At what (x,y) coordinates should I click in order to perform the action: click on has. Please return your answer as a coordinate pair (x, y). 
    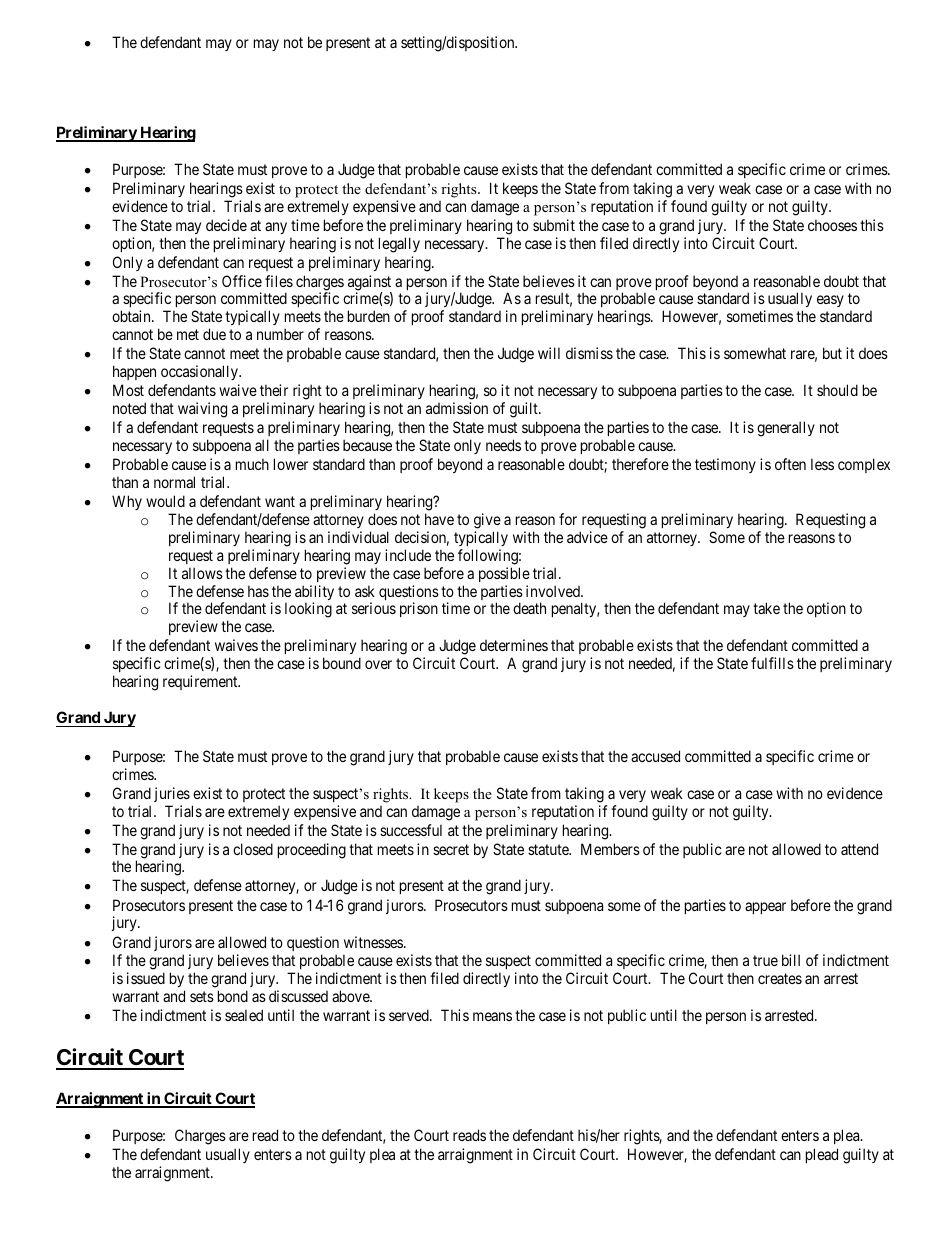
    Looking at the image, I should click on (258, 591).
